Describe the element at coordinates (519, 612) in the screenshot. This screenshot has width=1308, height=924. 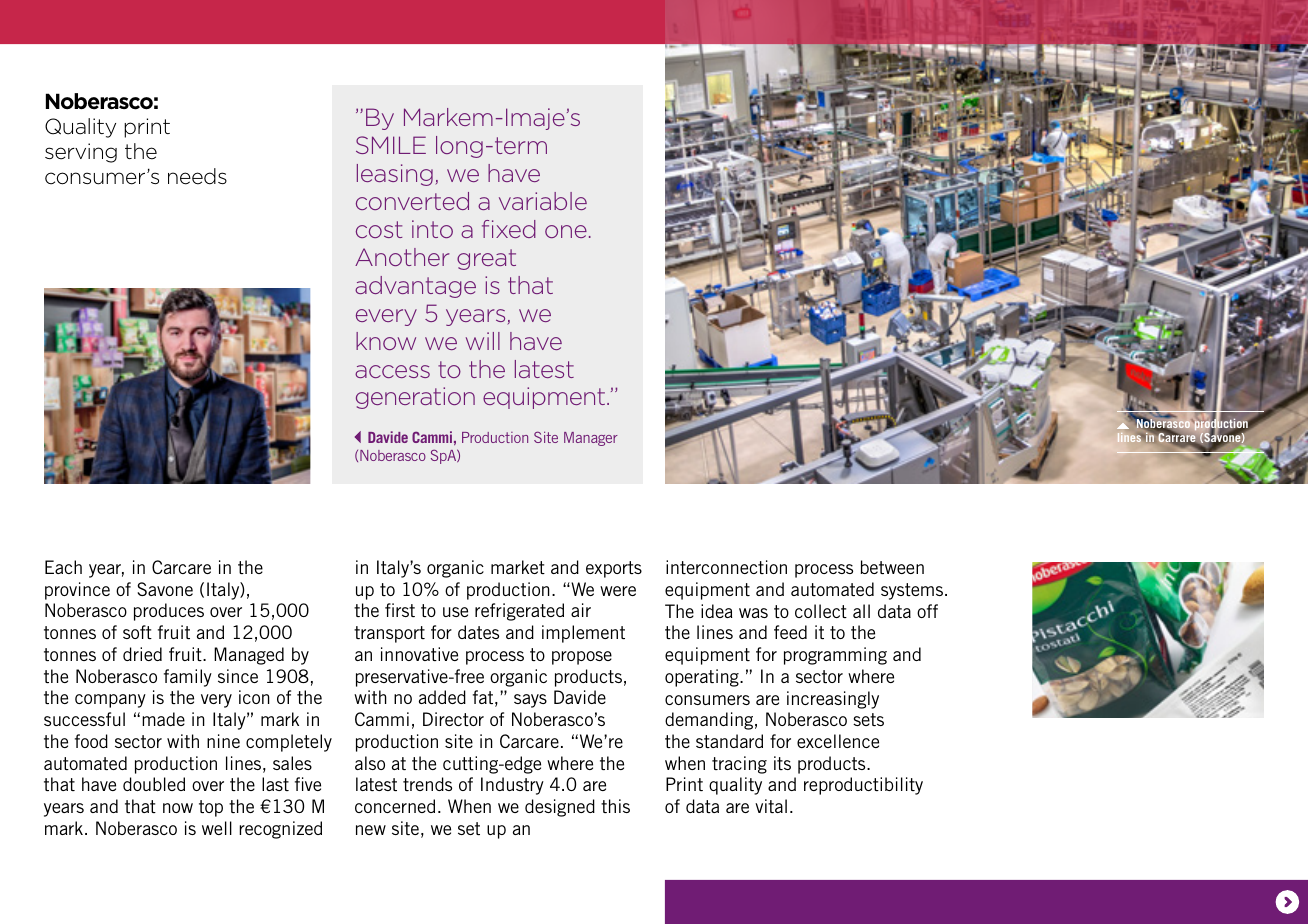
I see `refrigerated` at that location.
